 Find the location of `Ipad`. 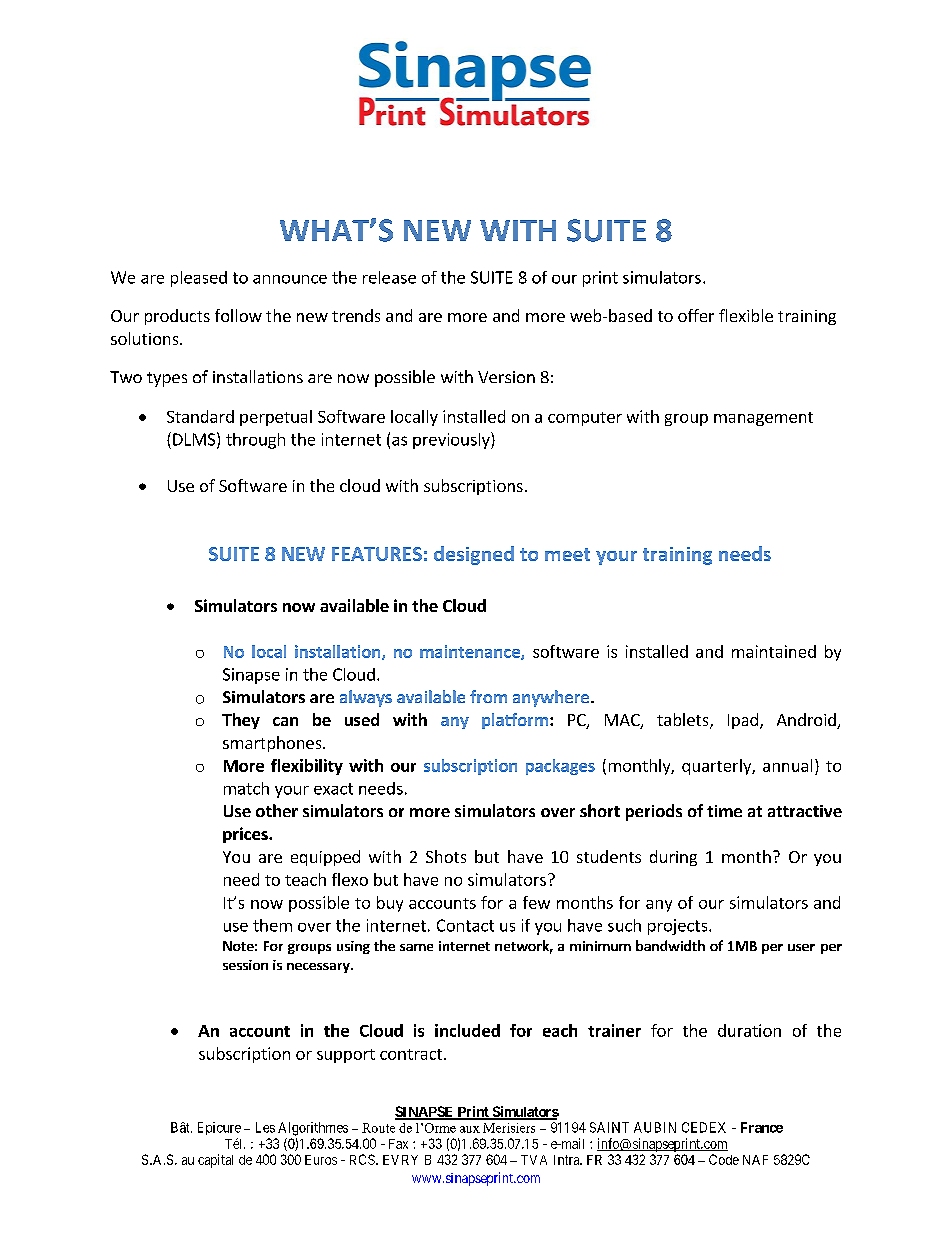

Ipad is located at coordinates (743, 721).
